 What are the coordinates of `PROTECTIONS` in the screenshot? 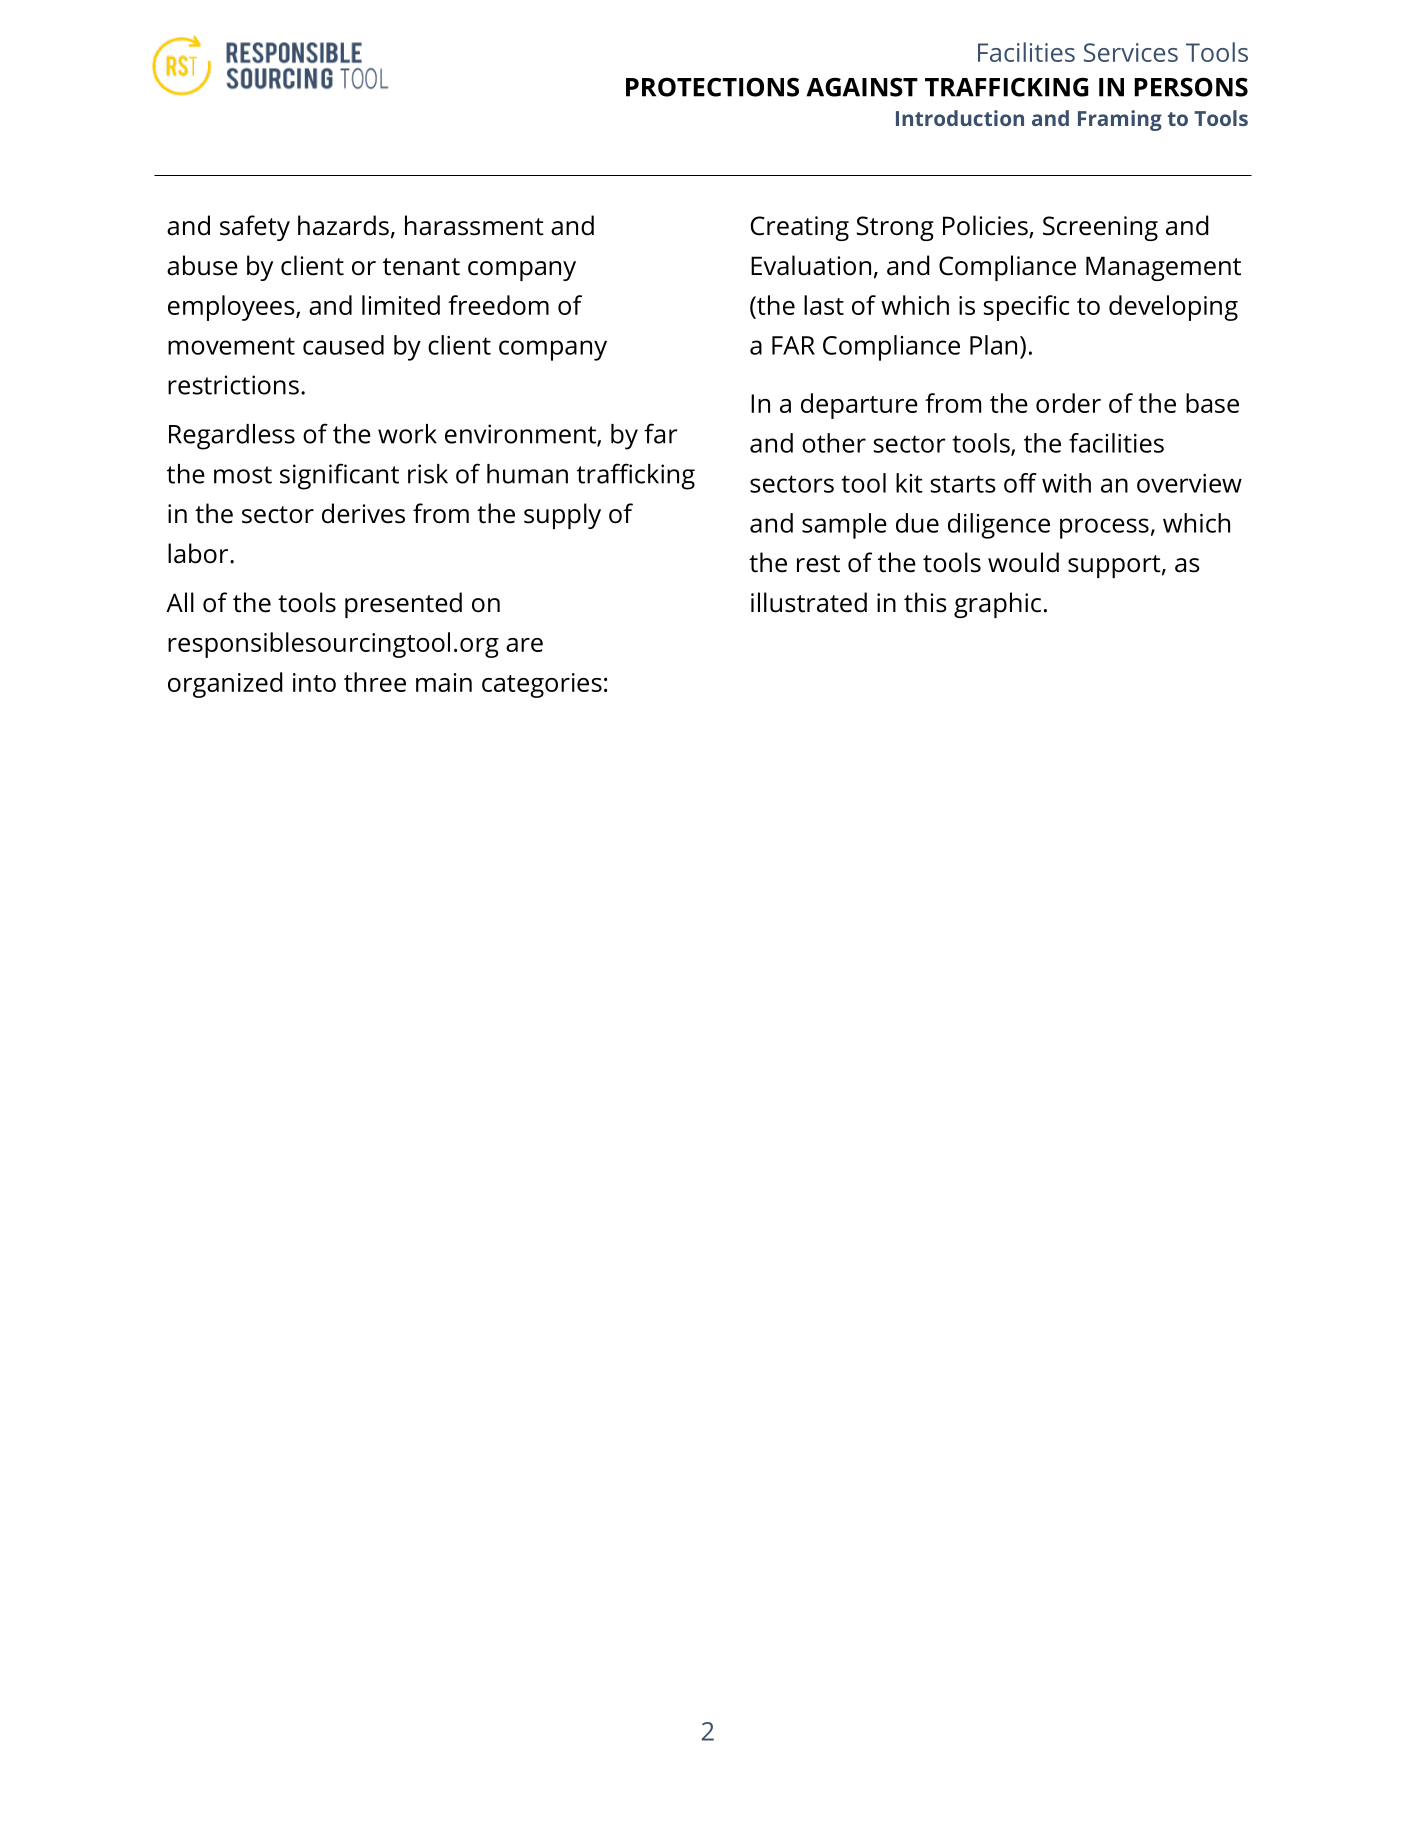 It's located at (712, 87).
